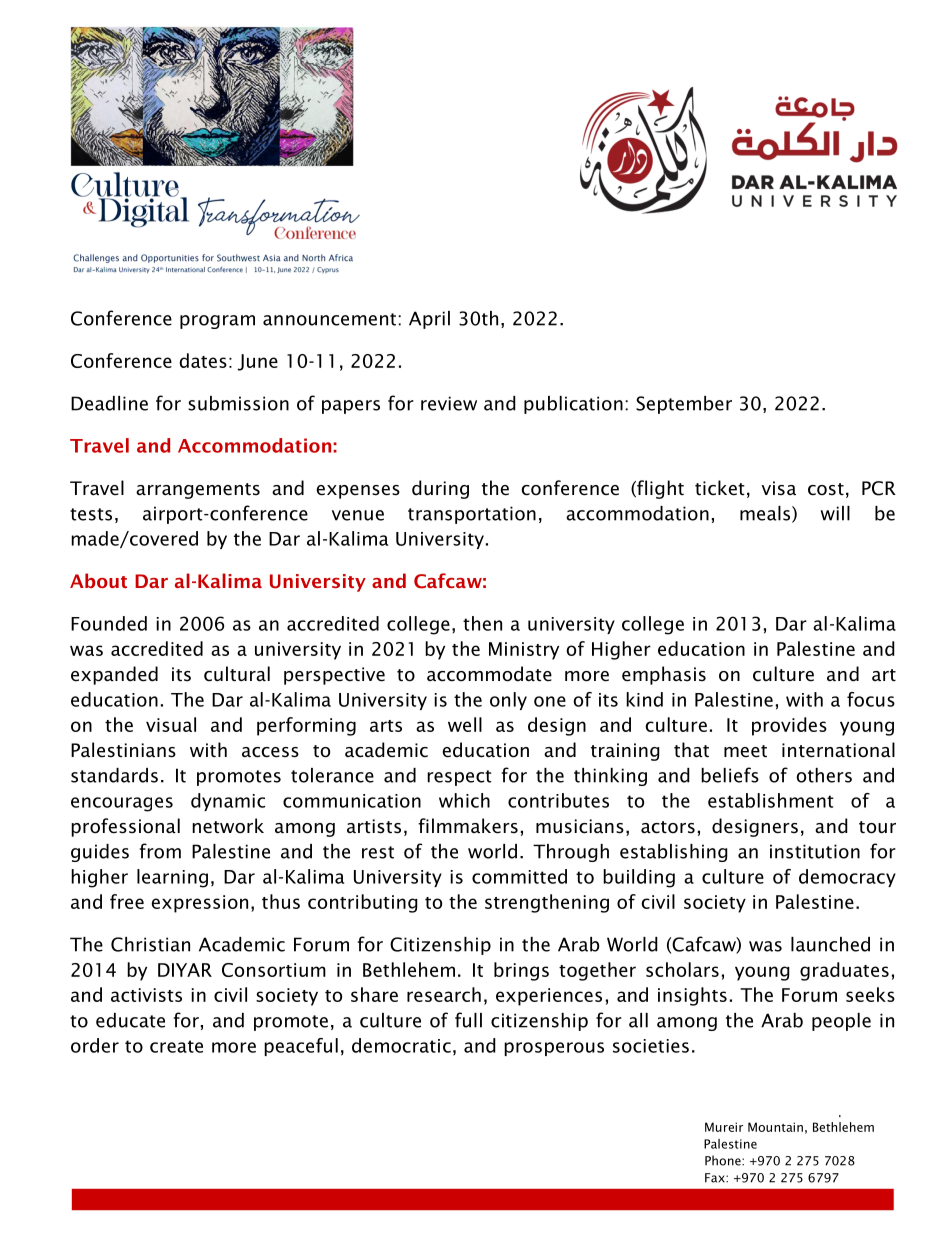 This screenshot has height=1233, width=952. What do you see at coordinates (519, 876) in the screenshot?
I see `committed` at bounding box center [519, 876].
